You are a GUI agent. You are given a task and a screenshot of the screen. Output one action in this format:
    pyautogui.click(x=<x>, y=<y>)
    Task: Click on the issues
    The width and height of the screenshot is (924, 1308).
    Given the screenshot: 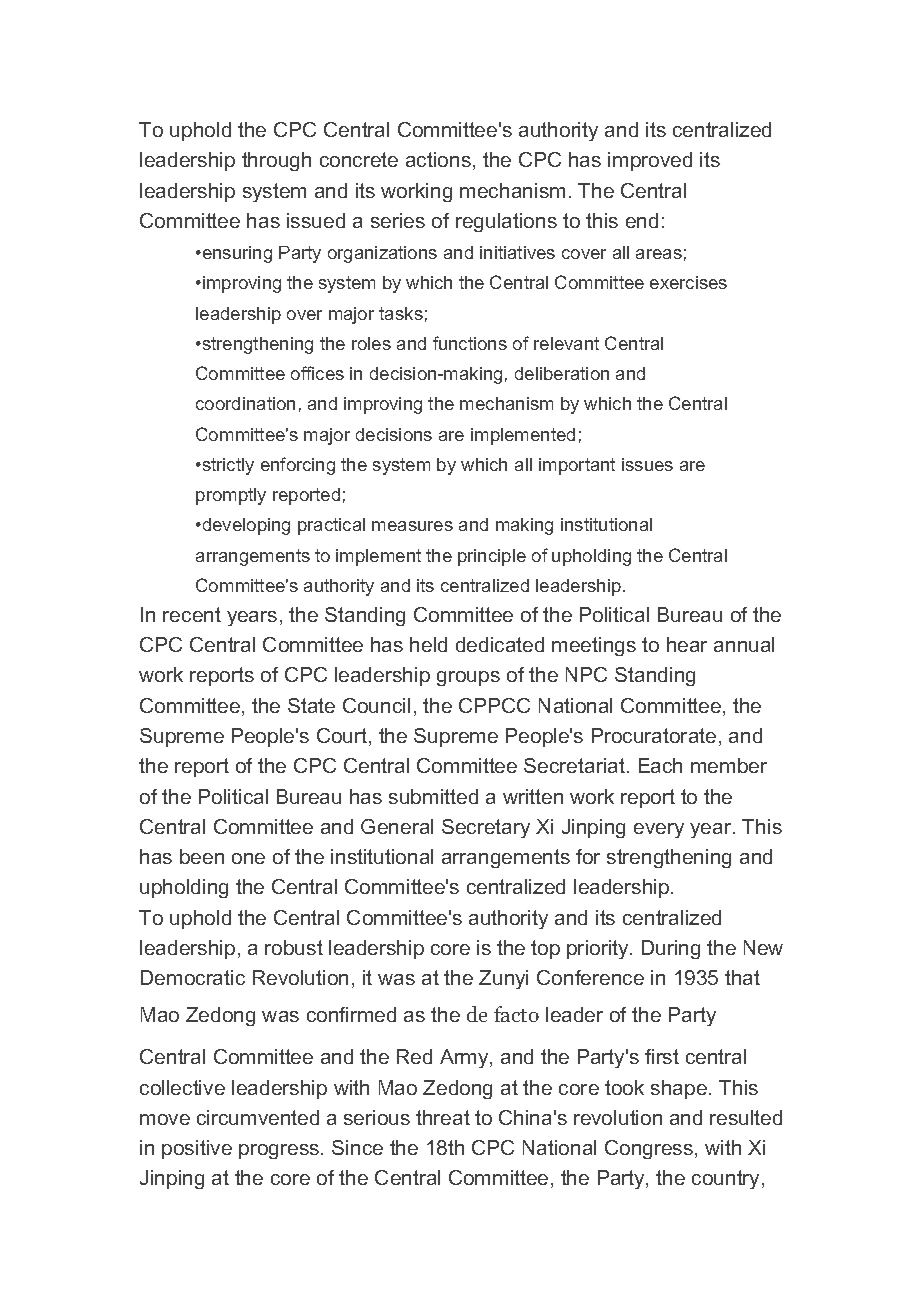 What is the action you would take?
    pyautogui.click(x=647, y=464)
